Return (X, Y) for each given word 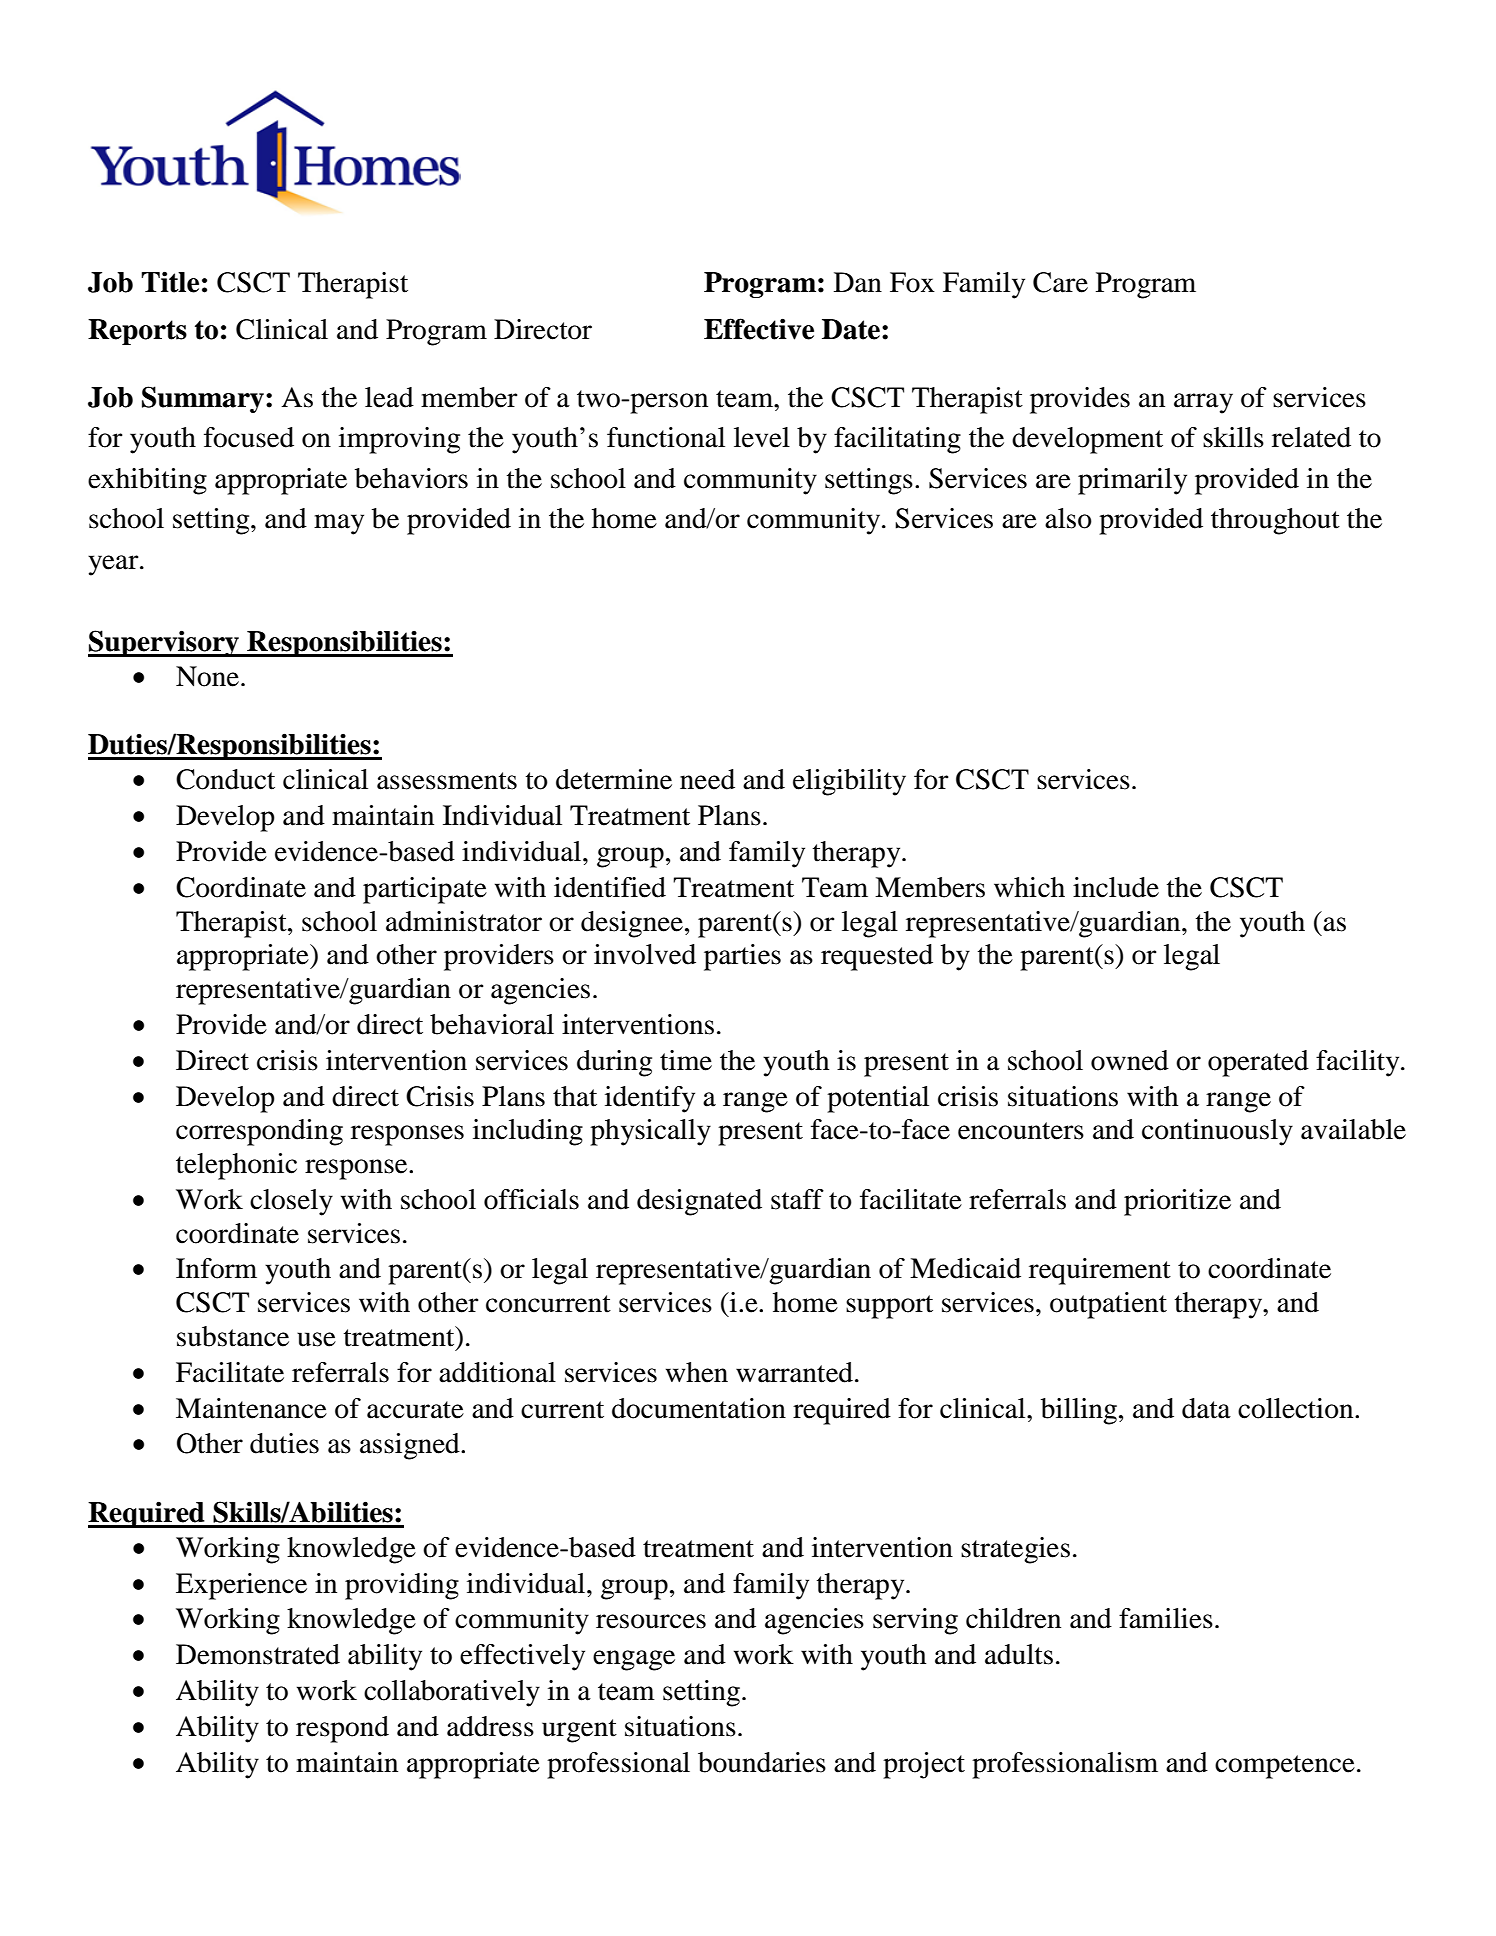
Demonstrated (258, 1654)
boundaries (762, 1762)
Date (851, 329)
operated (1258, 1063)
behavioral (492, 1024)
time (686, 1060)
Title (170, 282)
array (1203, 403)
